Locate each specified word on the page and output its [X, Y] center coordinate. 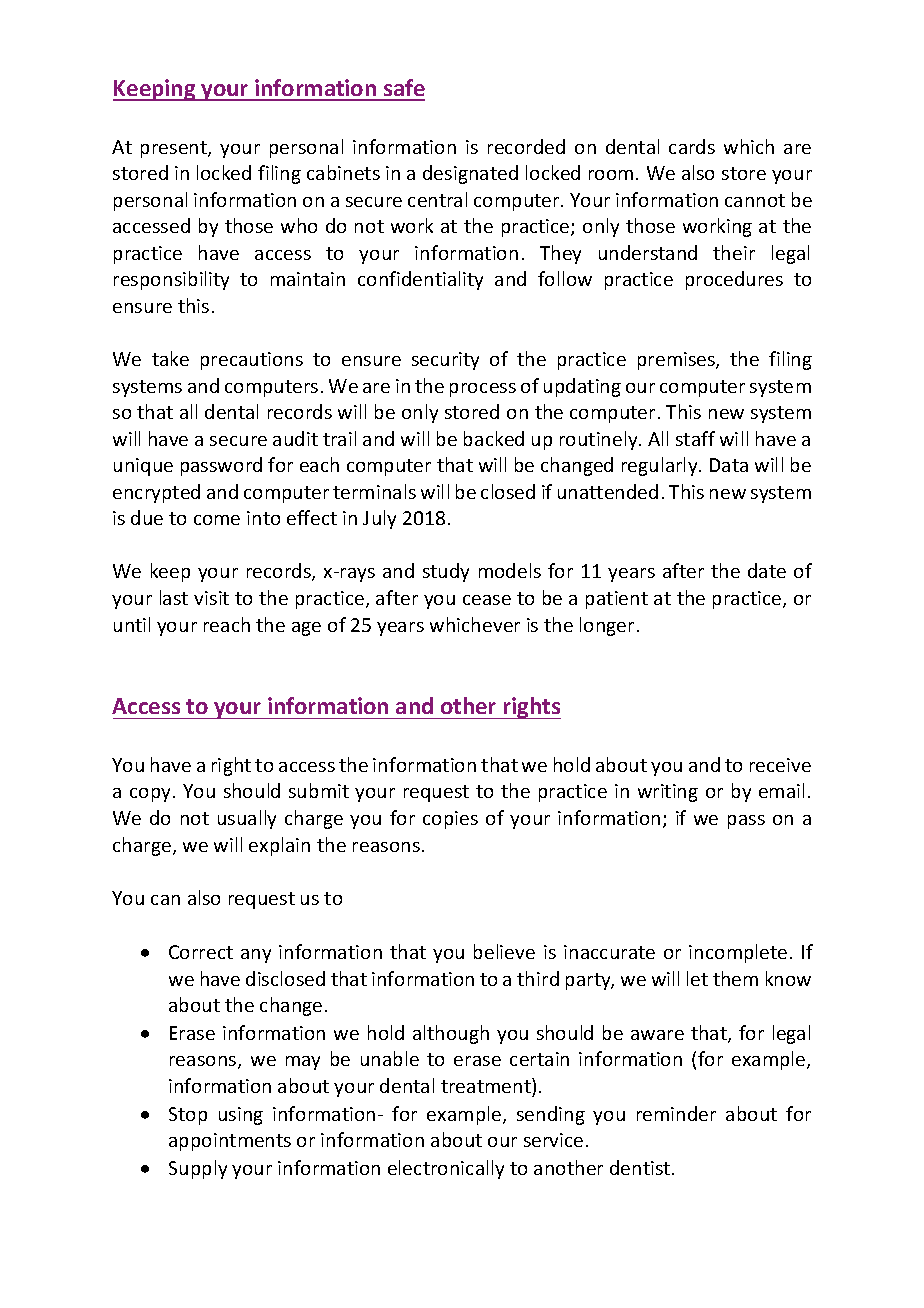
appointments [230, 1142]
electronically [446, 1169]
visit [211, 598]
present [175, 149]
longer [607, 626]
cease [487, 600]
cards [692, 146]
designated [470, 174]
